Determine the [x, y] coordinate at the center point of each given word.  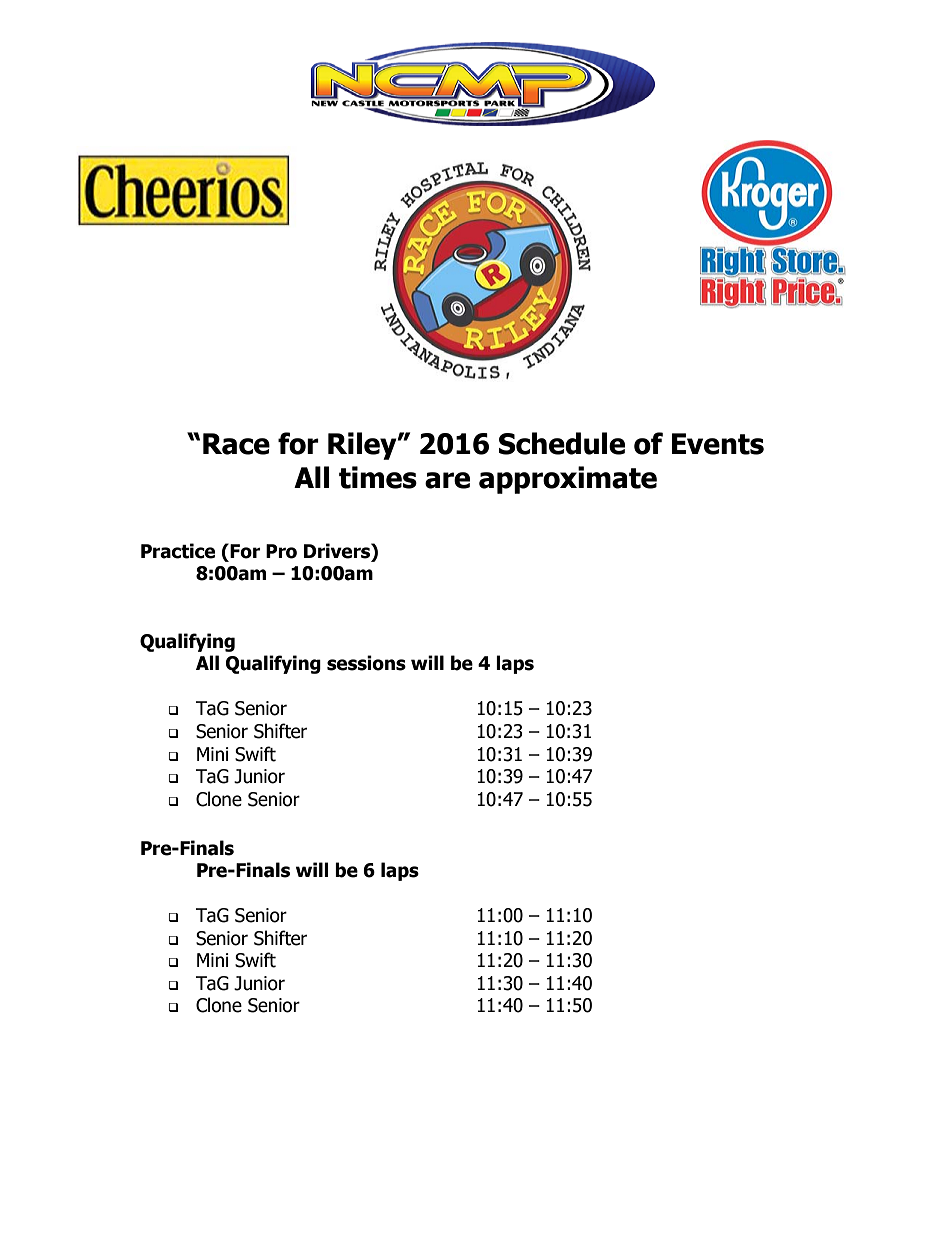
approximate [568, 480]
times [378, 477]
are [447, 480]
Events [718, 444]
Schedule [562, 443]
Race [236, 444]
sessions [366, 663]
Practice [178, 551]
